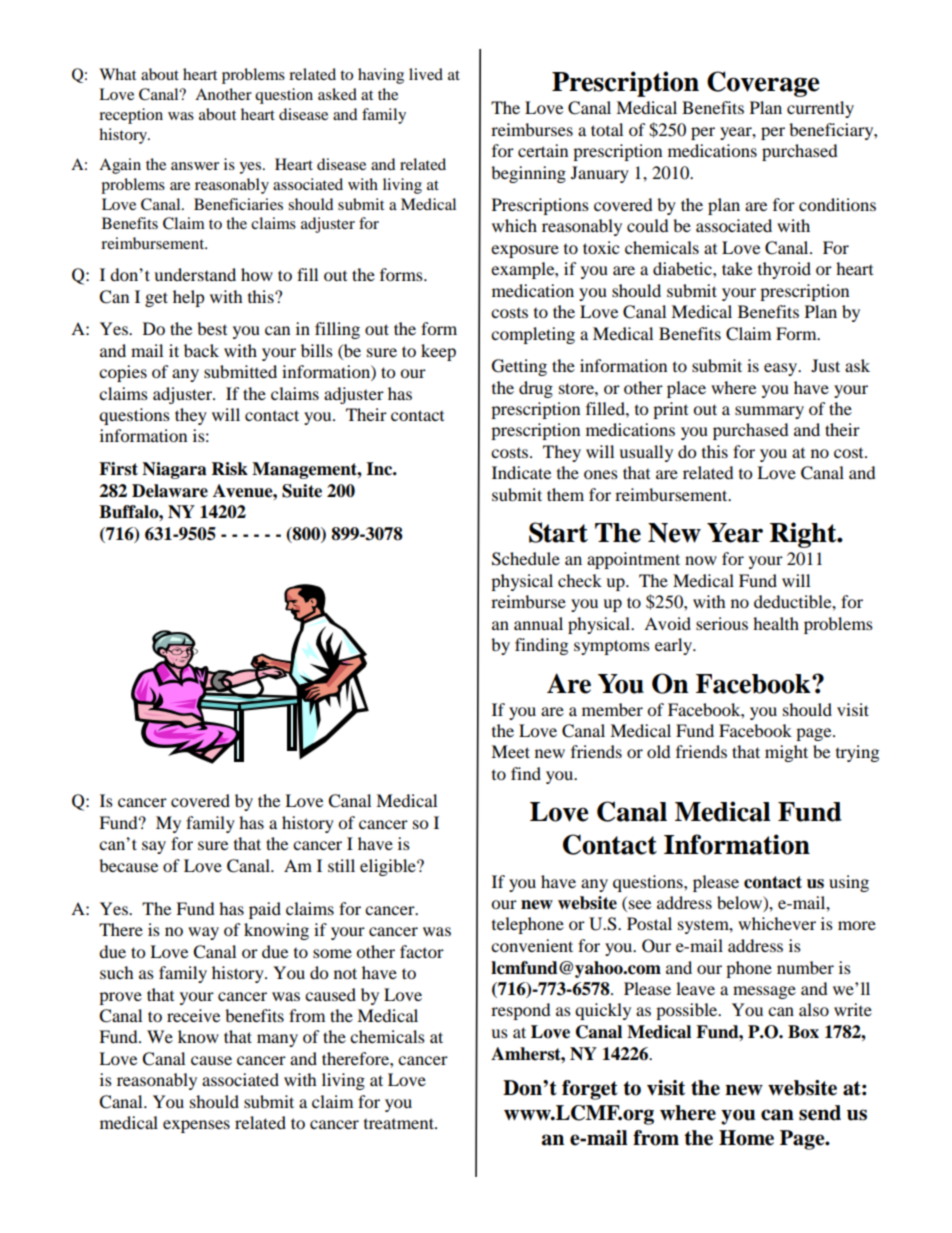  Describe the element at coordinates (426, 74) in the screenshot. I see `lived` at that location.
